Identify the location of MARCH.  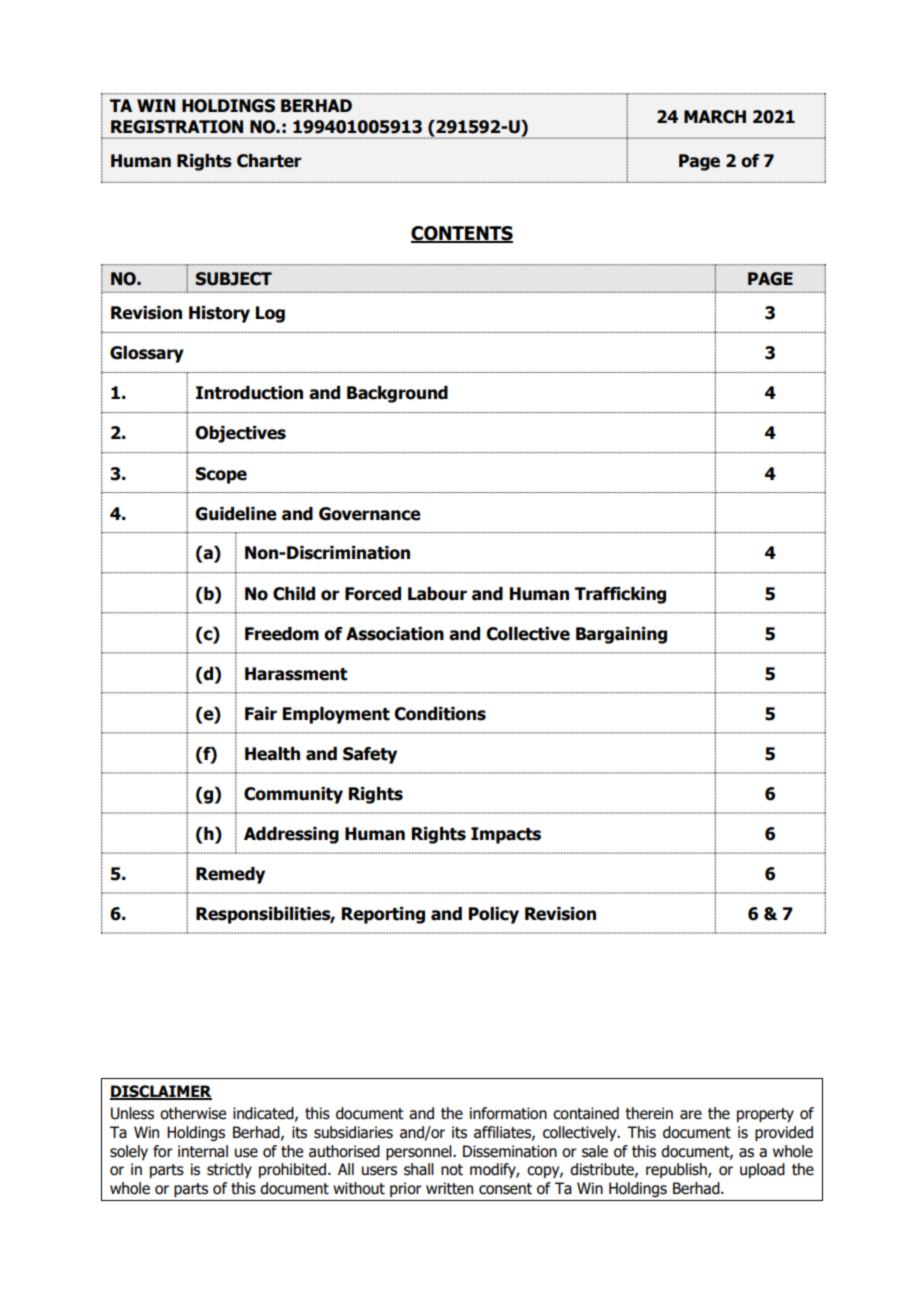
(715, 117).
